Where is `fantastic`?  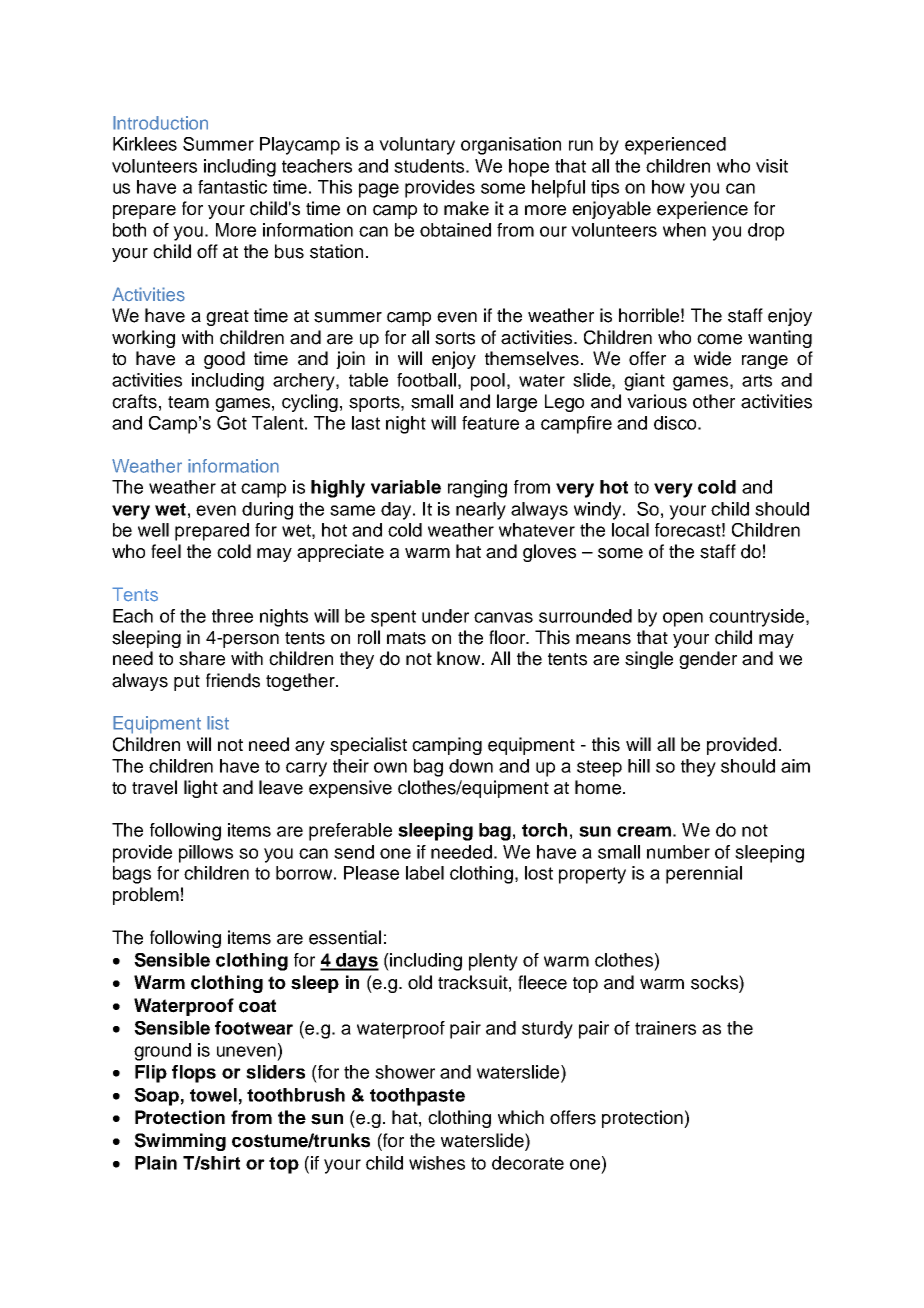
fantastic is located at coordinates (232, 187).
